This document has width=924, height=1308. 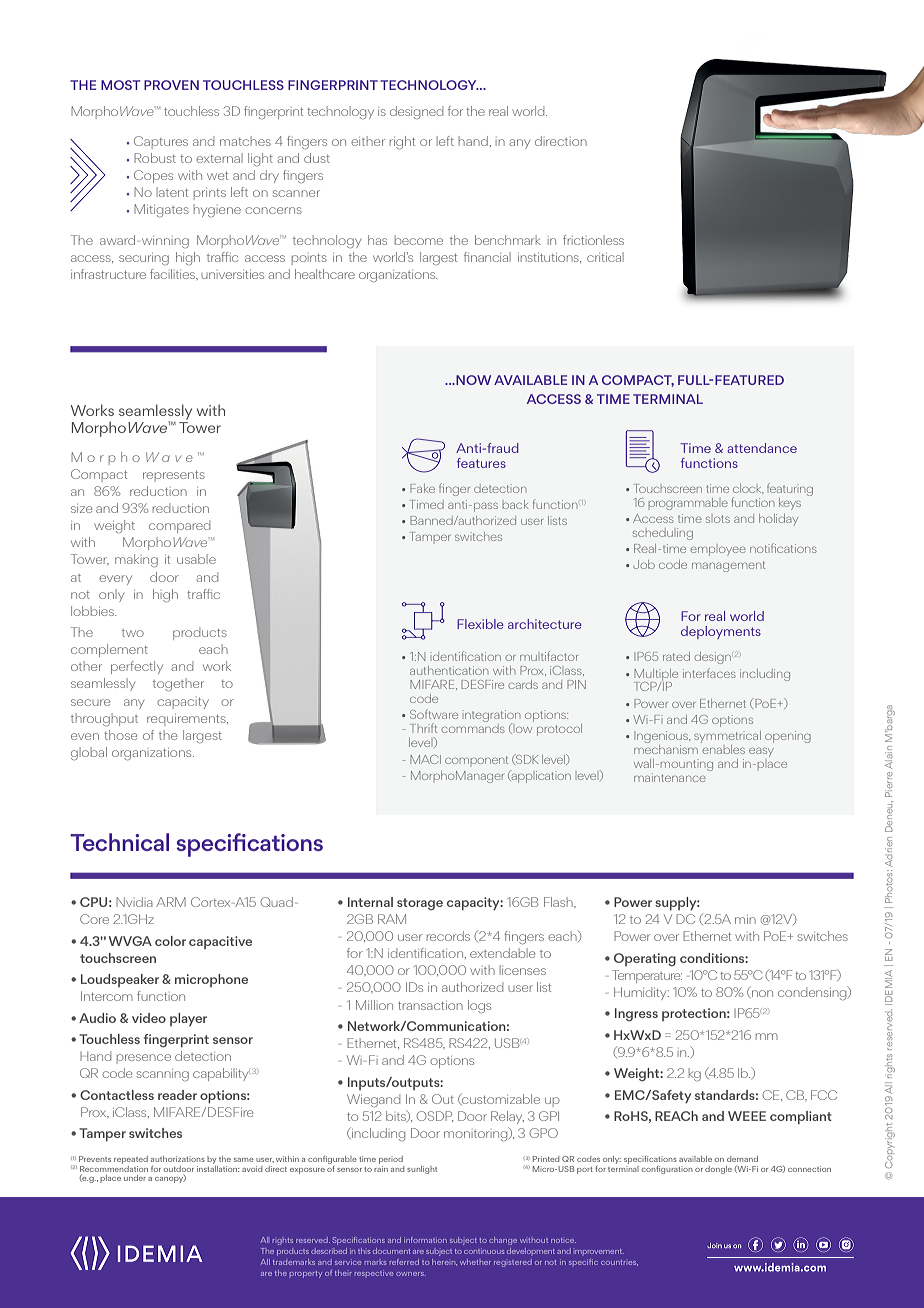 What do you see at coordinates (178, 1159) in the document?
I see `authorizations` at bounding box center [178, 1159].
